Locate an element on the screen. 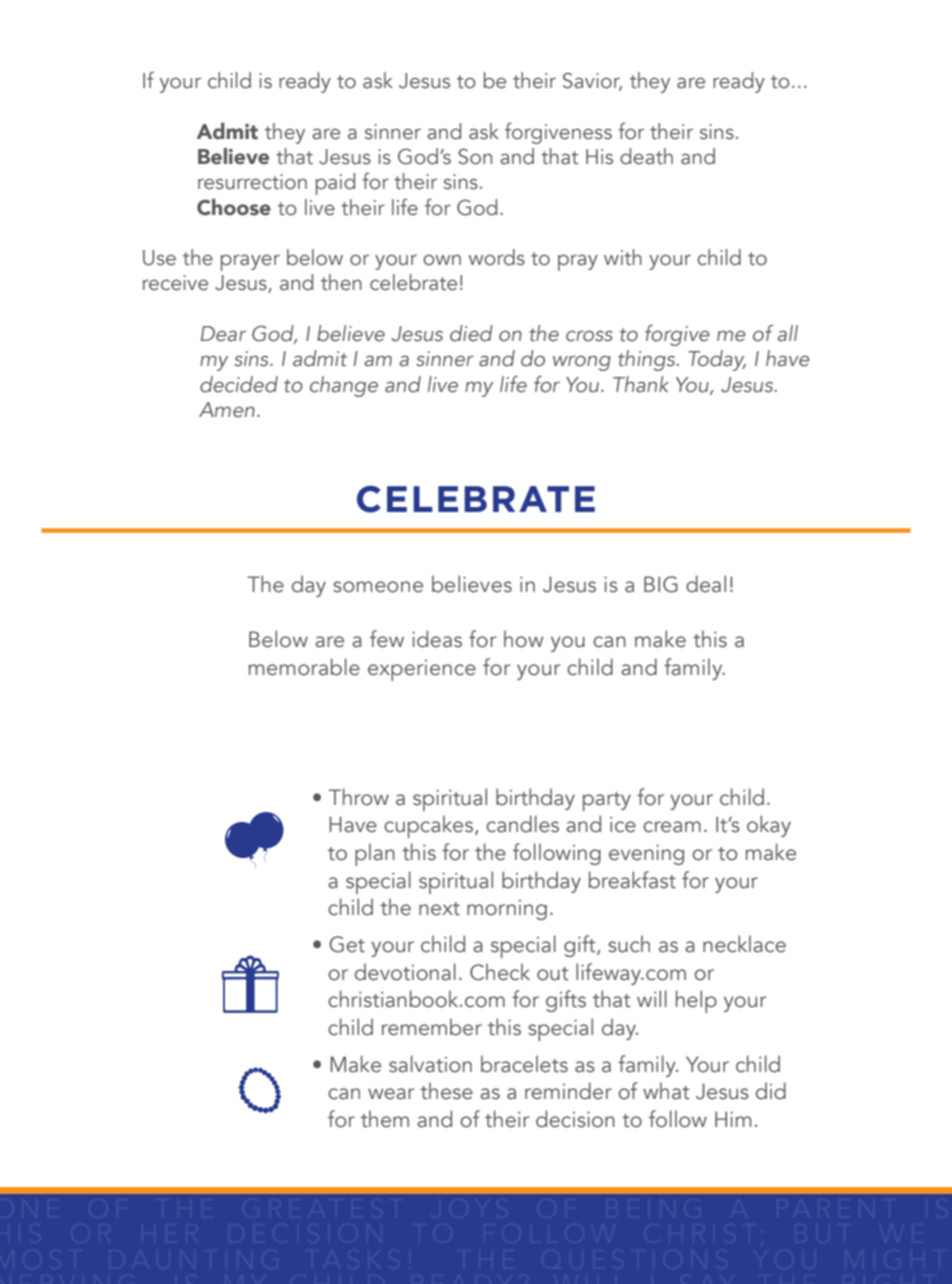  cream is located at coordinates (672, 827).
